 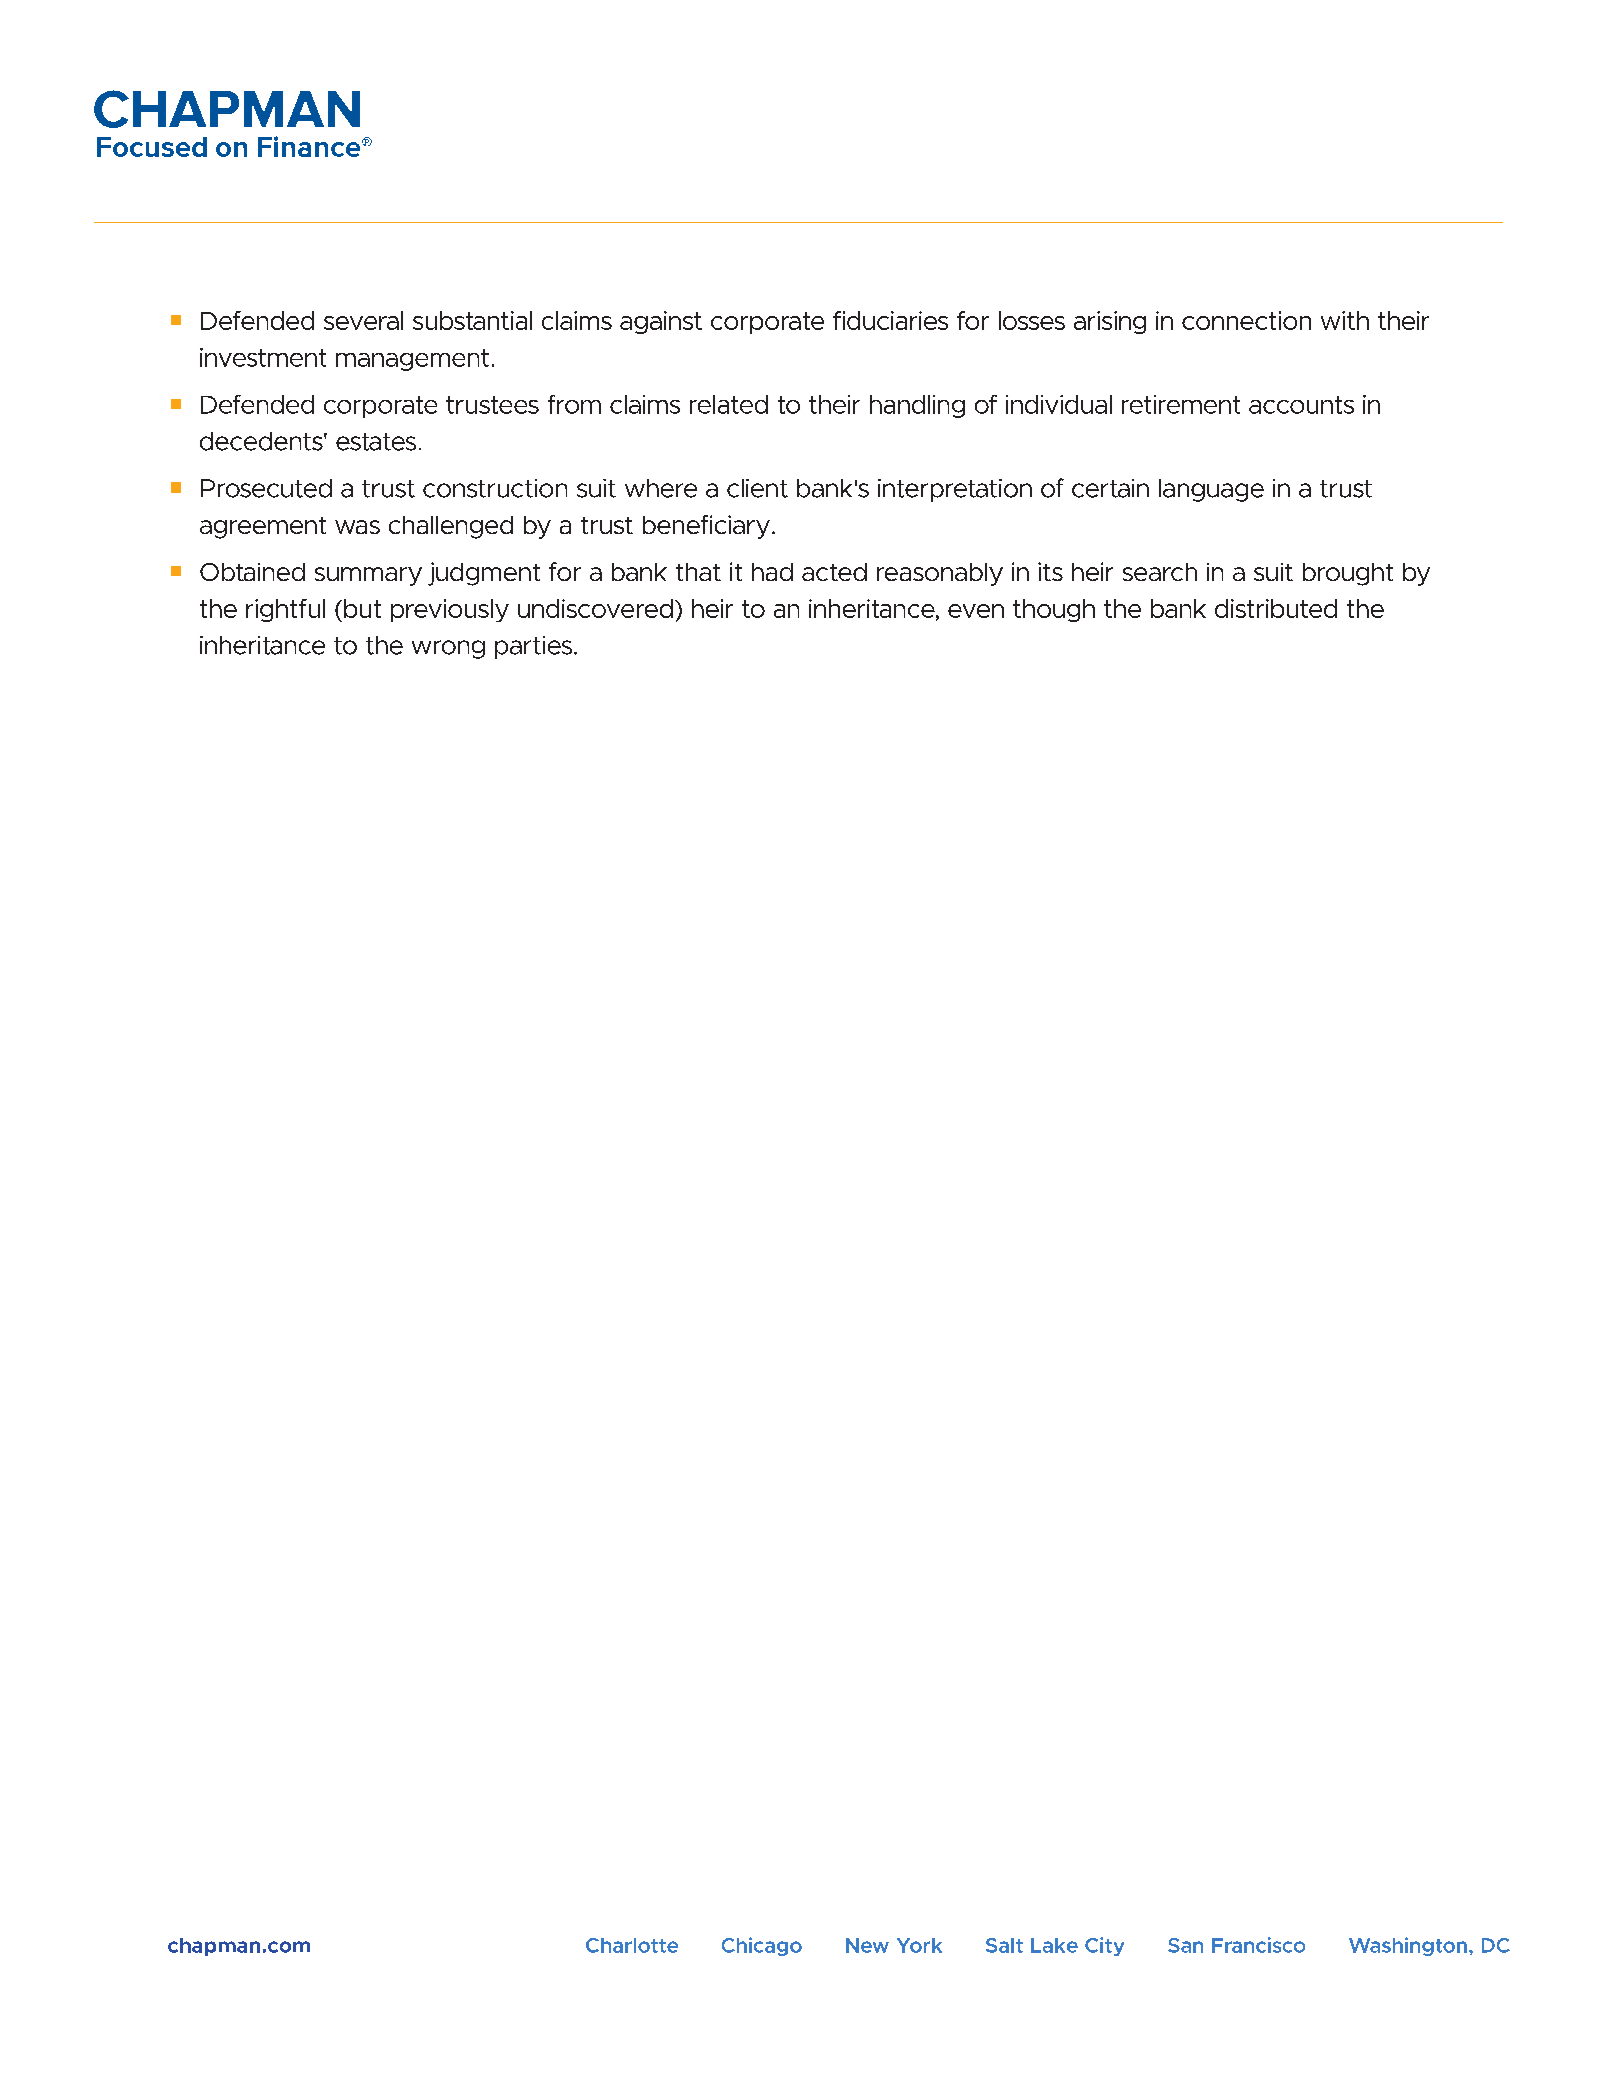 What do you see at coordinates (448, 649) in the document?
I see `wrong` at bounding box center [448, 649].
